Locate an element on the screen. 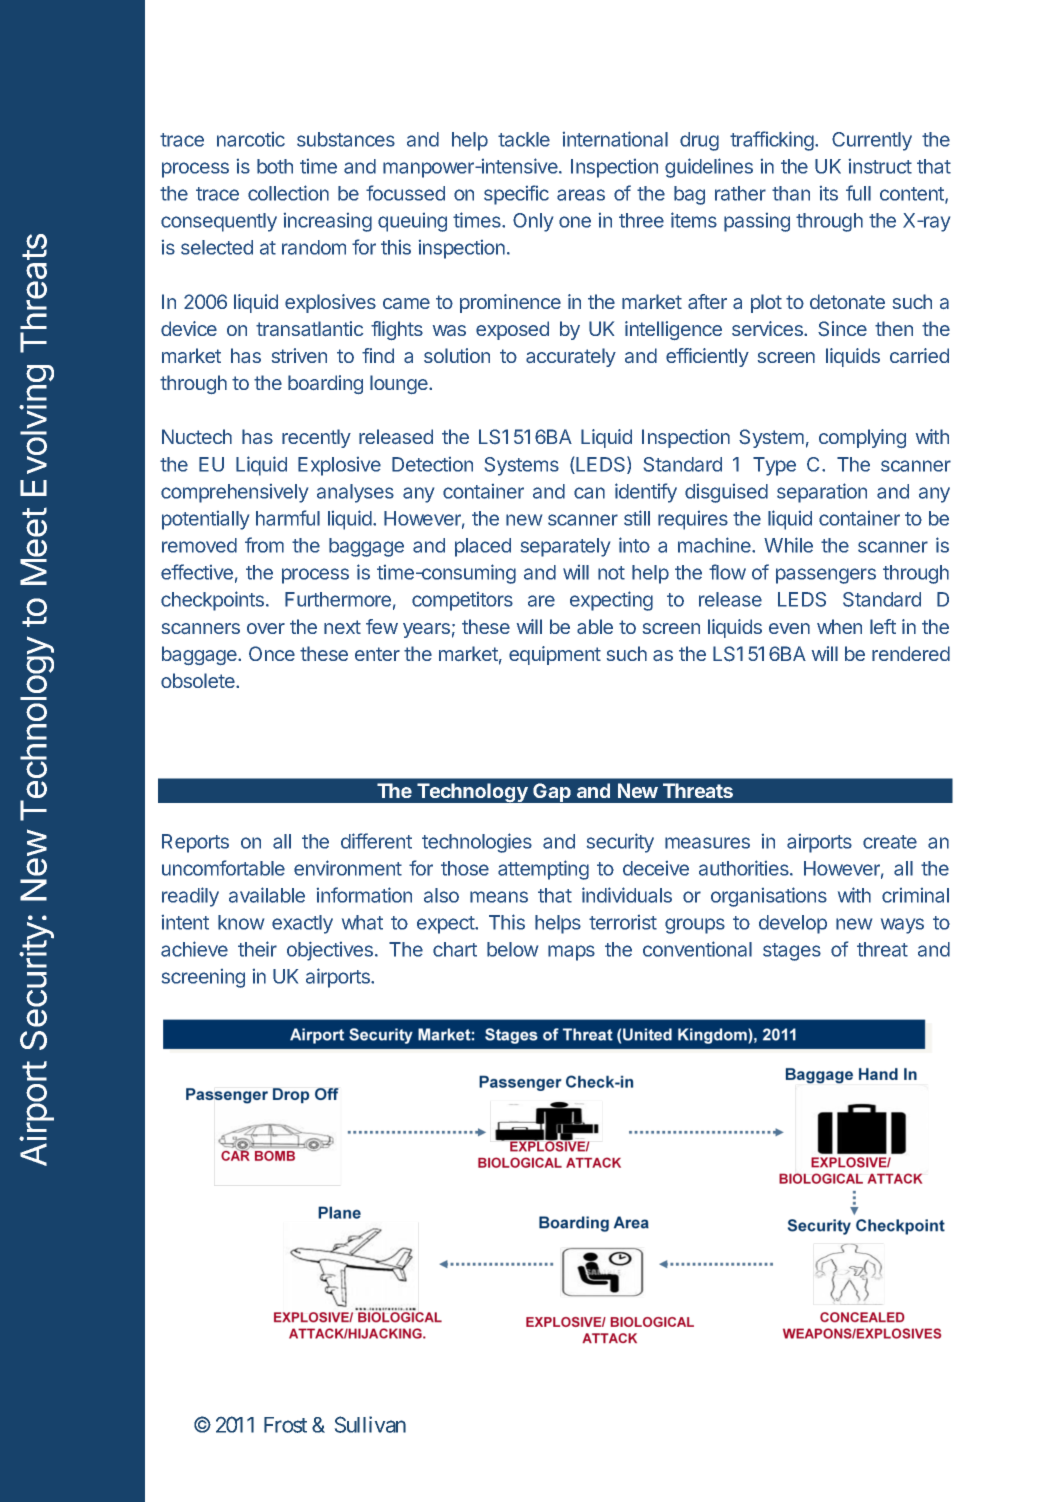 The height and width of the screenshot is (1502, 1062). its is located at coordinates (829, 193).
